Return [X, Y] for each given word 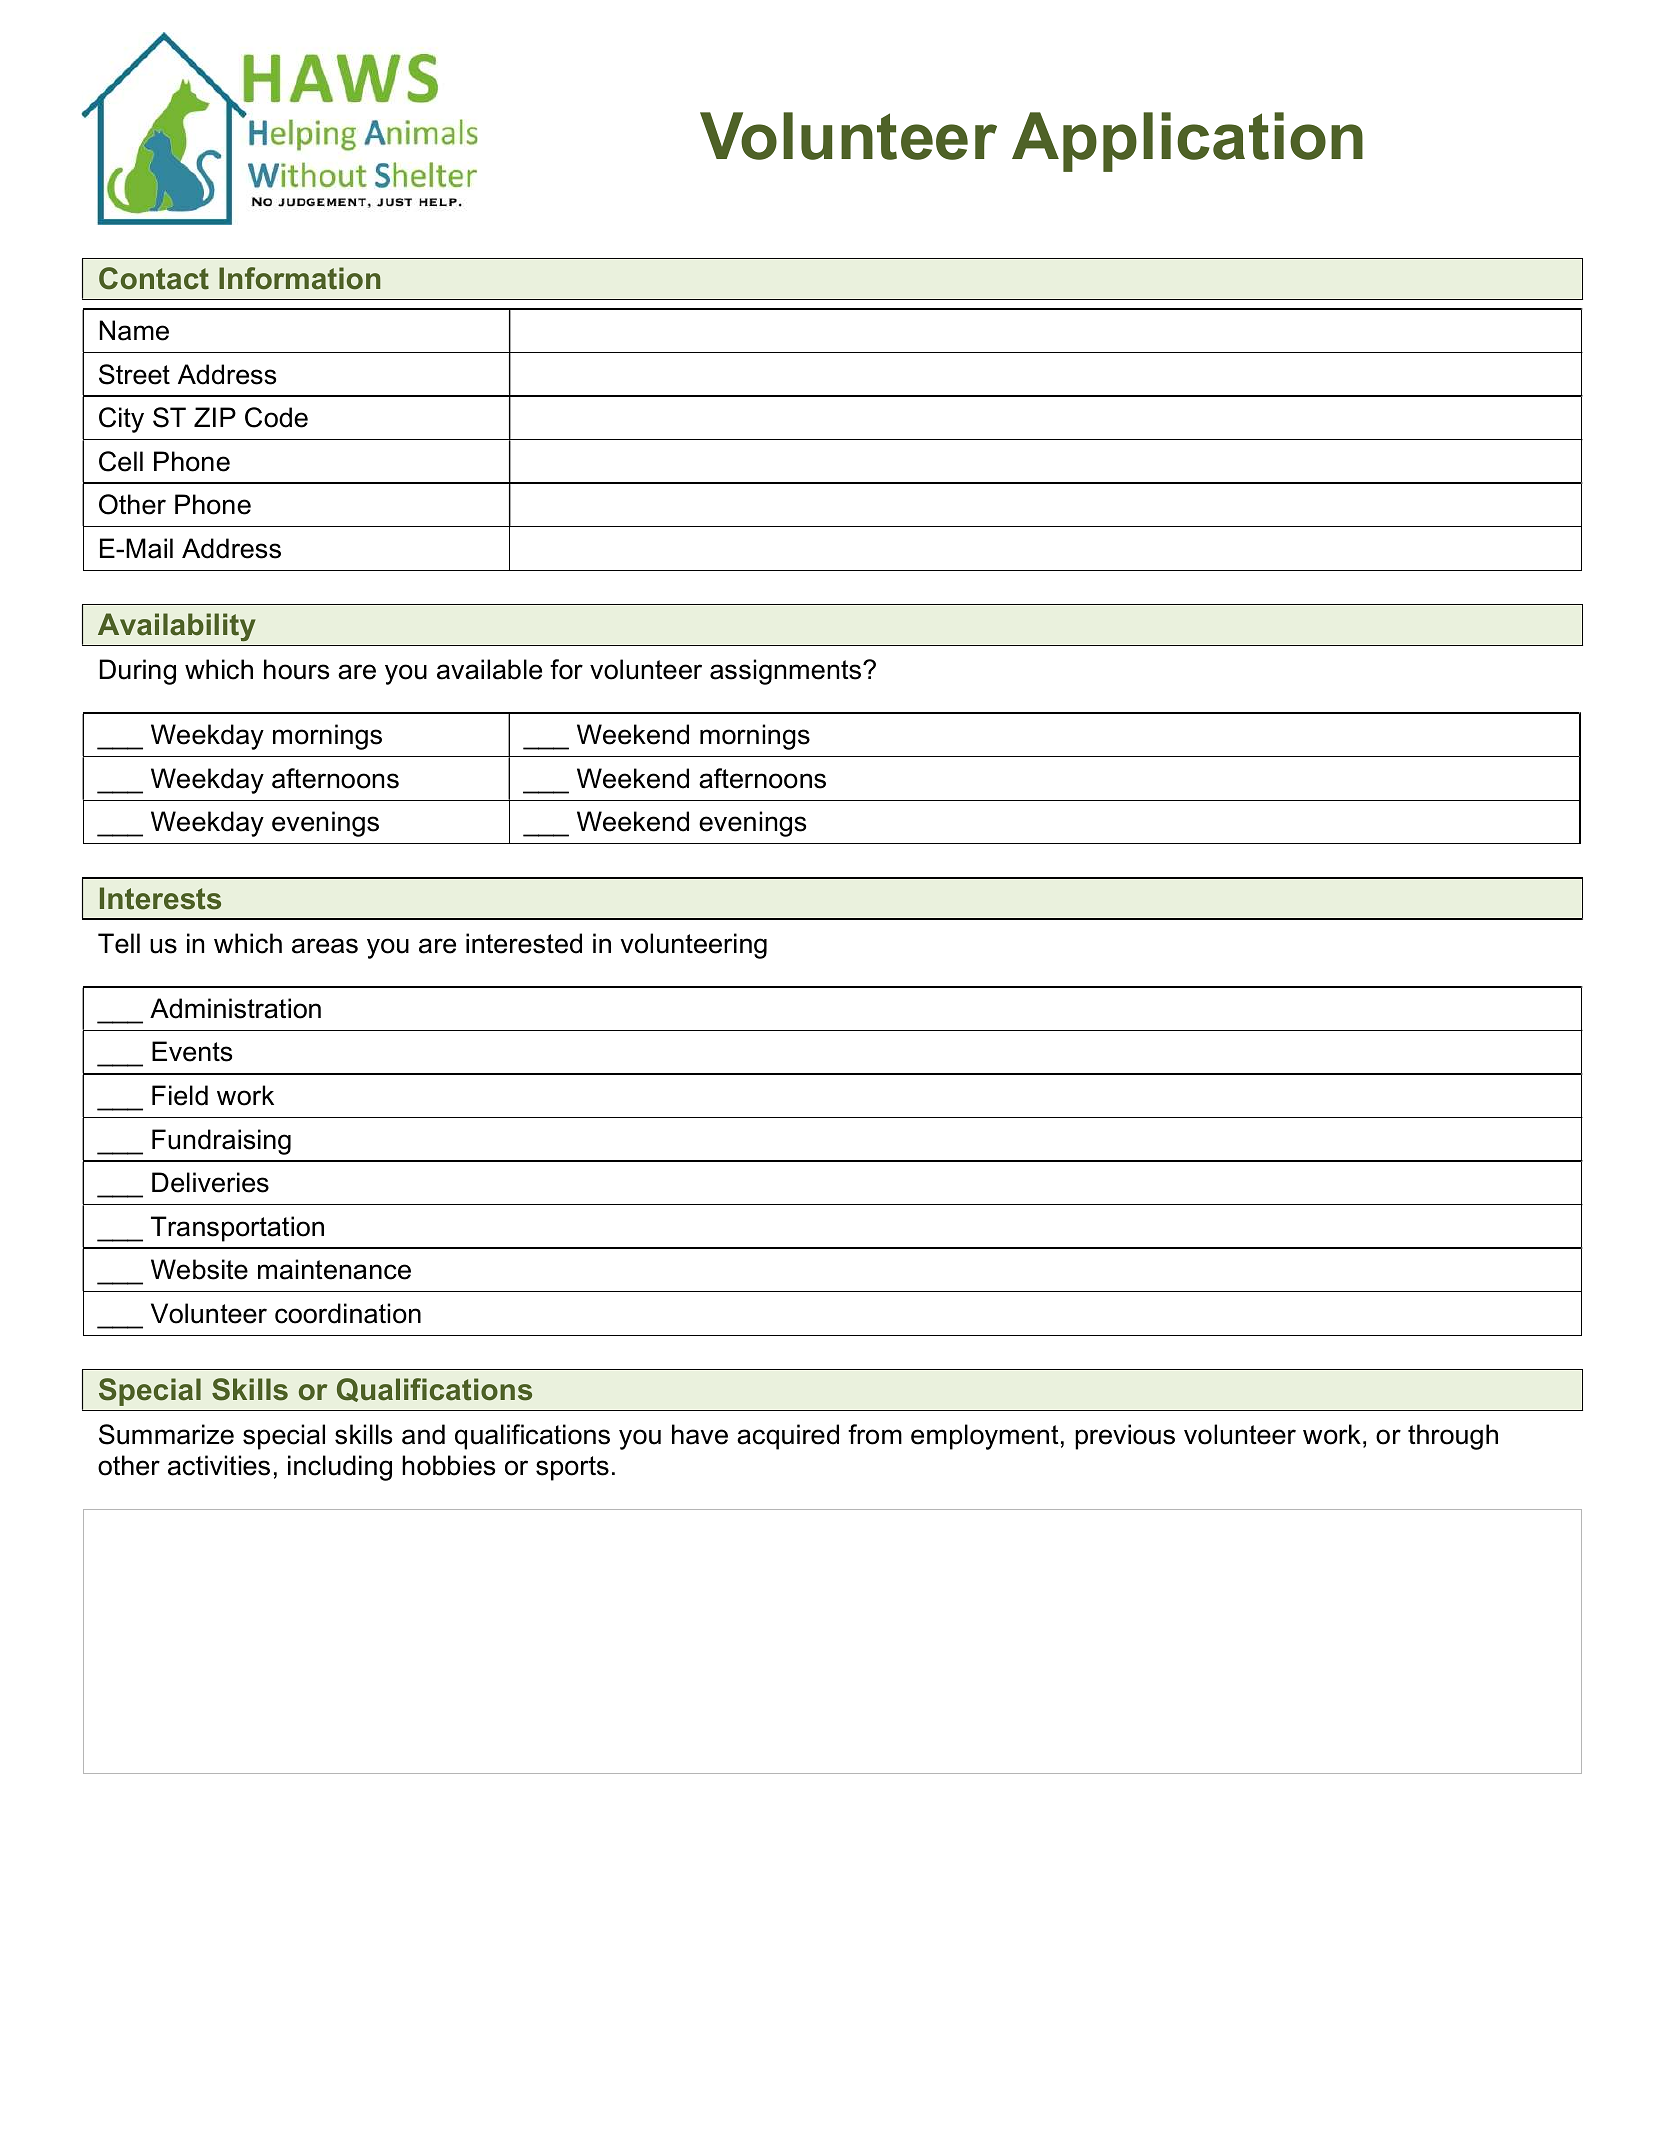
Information [299, 278]
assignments [785, 672]
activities [219, 1465]
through [1453, 1437]
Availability [177, 627]
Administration [235, 1008]
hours [296, 669]
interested [524, 943]
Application [1187, 142]
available [489, 669]
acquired [788, 1437]
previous [1125, 1437]
